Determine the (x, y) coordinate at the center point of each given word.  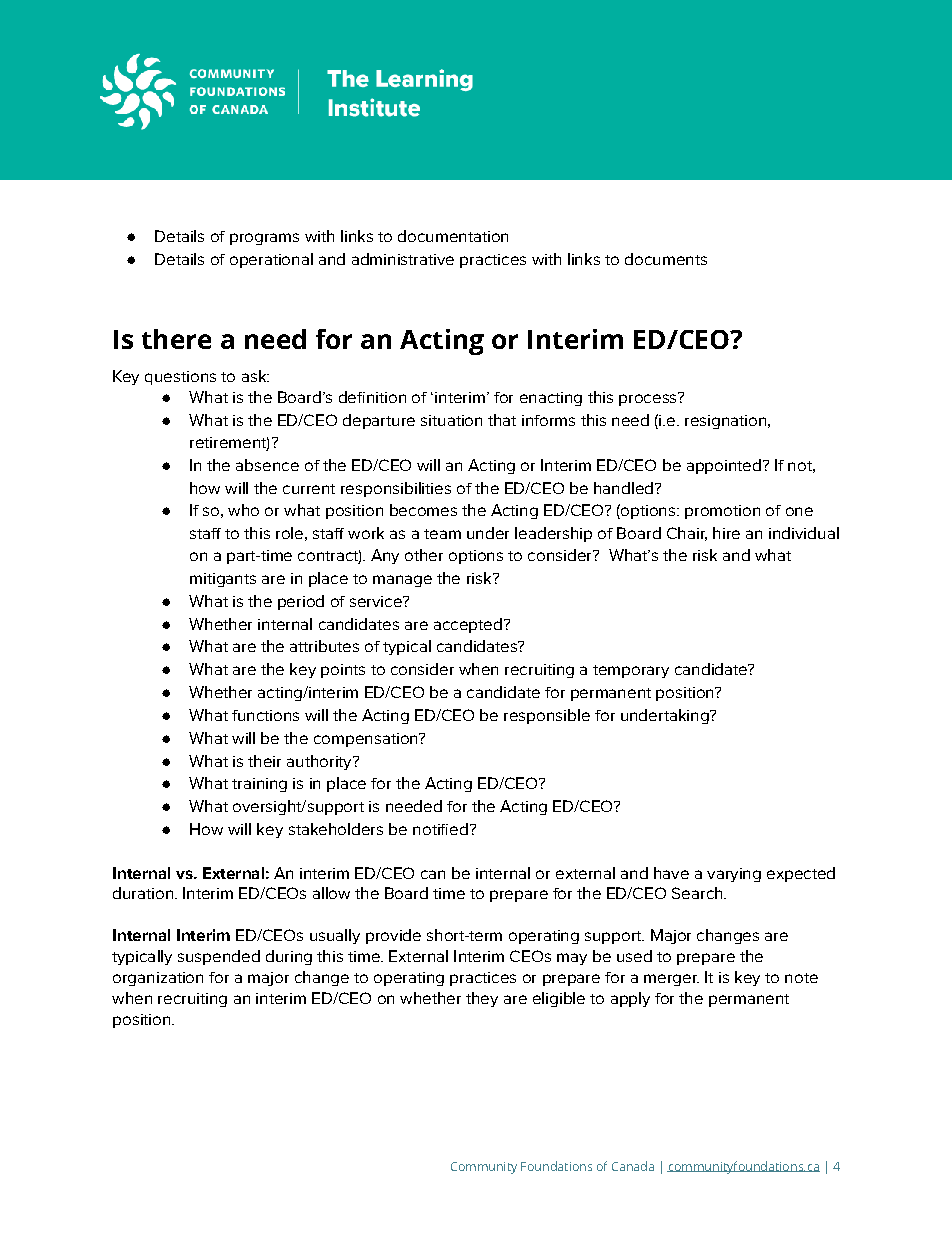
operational (271, 260)
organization (158, 979)
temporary (631, 671)
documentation (453, 236)
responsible (547, 716)
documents (666, 259)
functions (265, 715)
